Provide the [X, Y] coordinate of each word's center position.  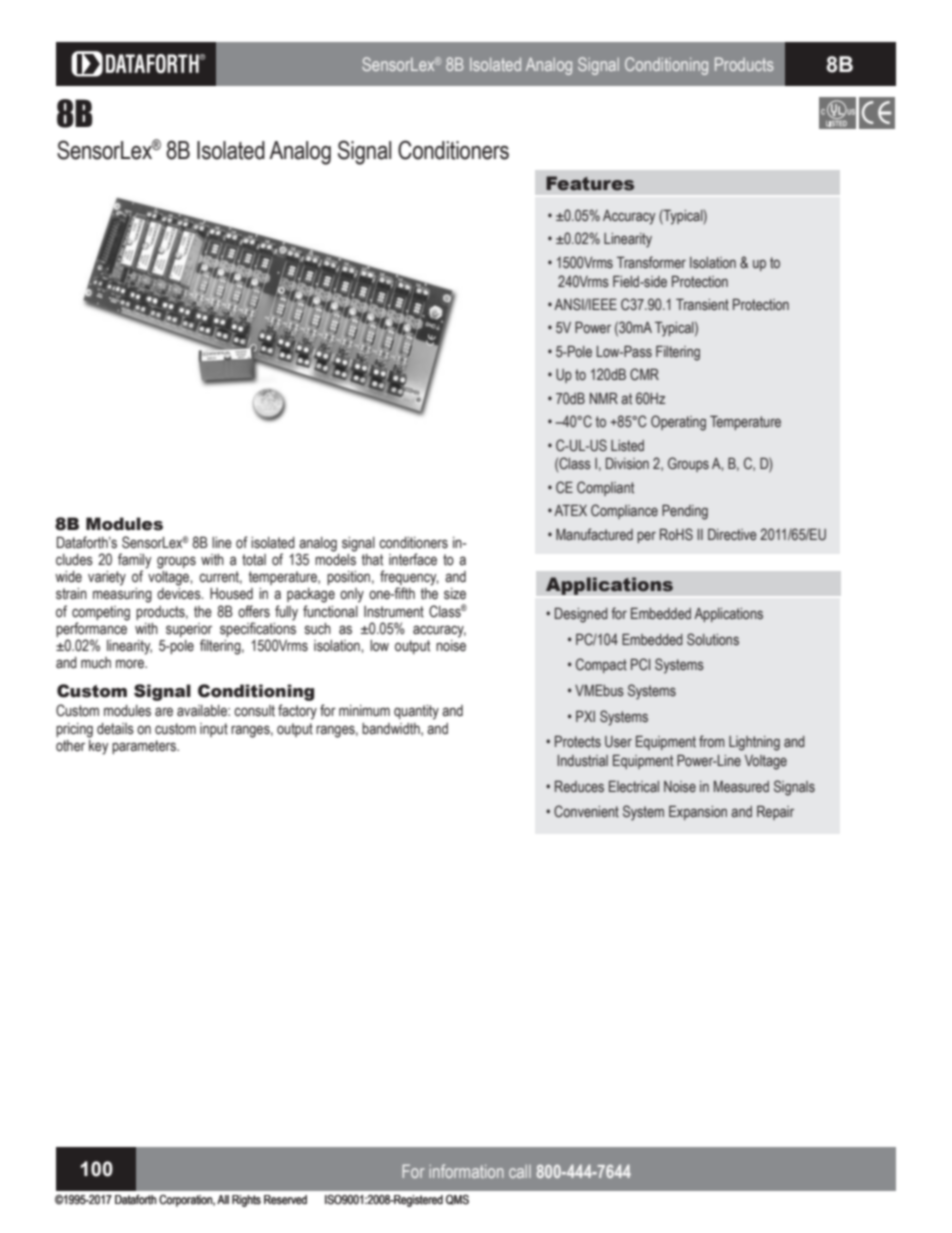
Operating [678, 423]
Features [590, 183]
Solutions [713, 639]
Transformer [651, 262]
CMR [644, 374]
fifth [404, 593]
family [135, 562]
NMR [604, 398]
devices [180, 594]
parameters [145, 747]
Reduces [579, 787]
